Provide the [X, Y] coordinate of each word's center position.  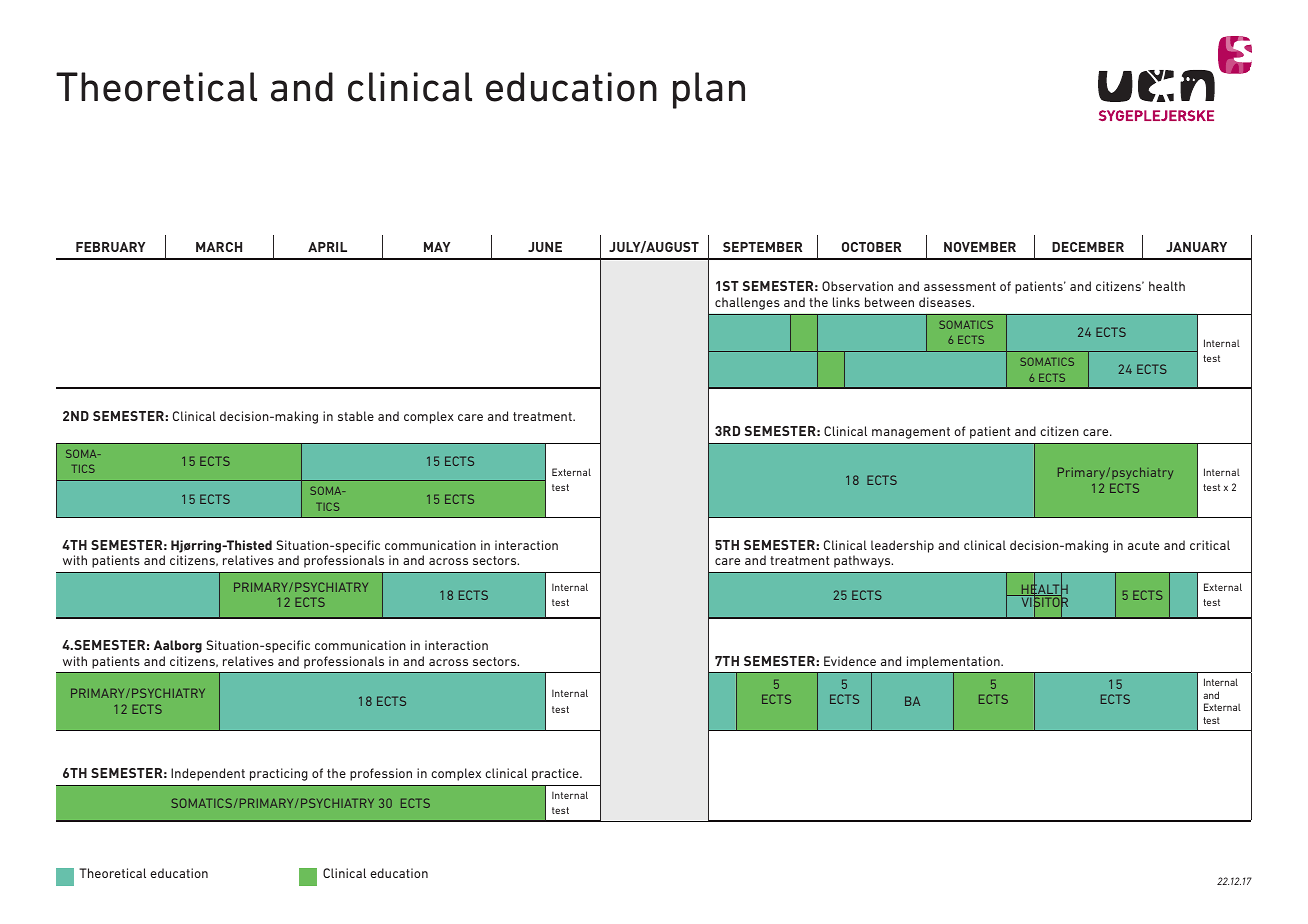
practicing [279, 774]
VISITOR [1043, 602]
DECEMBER [1088, 247]
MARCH [219, 247]
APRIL [327, 247]
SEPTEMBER [762, 247]
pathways [863, 561]
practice [556, 774]
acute [1143, 545]
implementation [954, 662]
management [911, 433]
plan [709, 90]
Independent [208, 774]
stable [356, 416]
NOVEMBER [980, 247]
